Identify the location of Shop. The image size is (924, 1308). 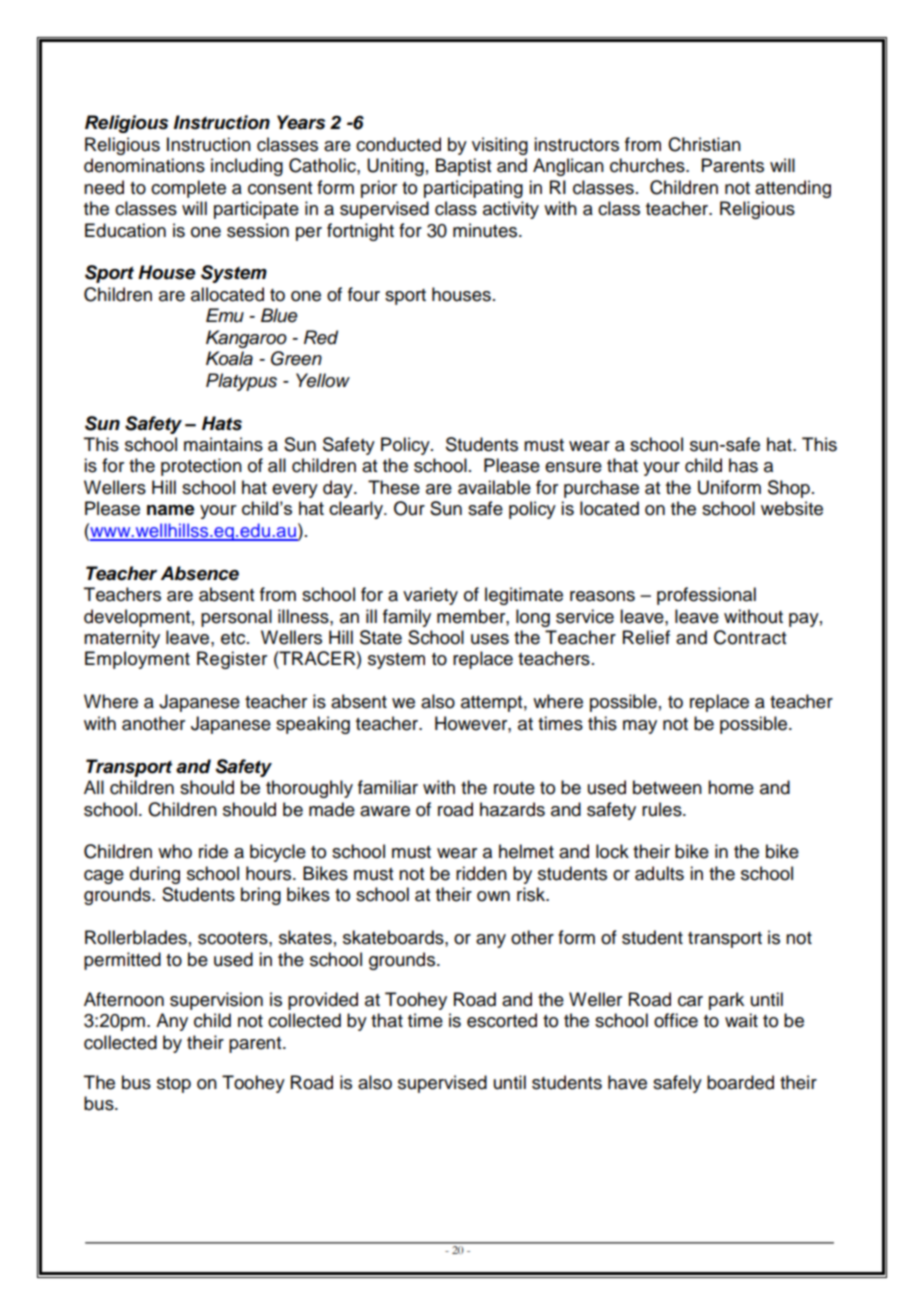
(789, 489).
